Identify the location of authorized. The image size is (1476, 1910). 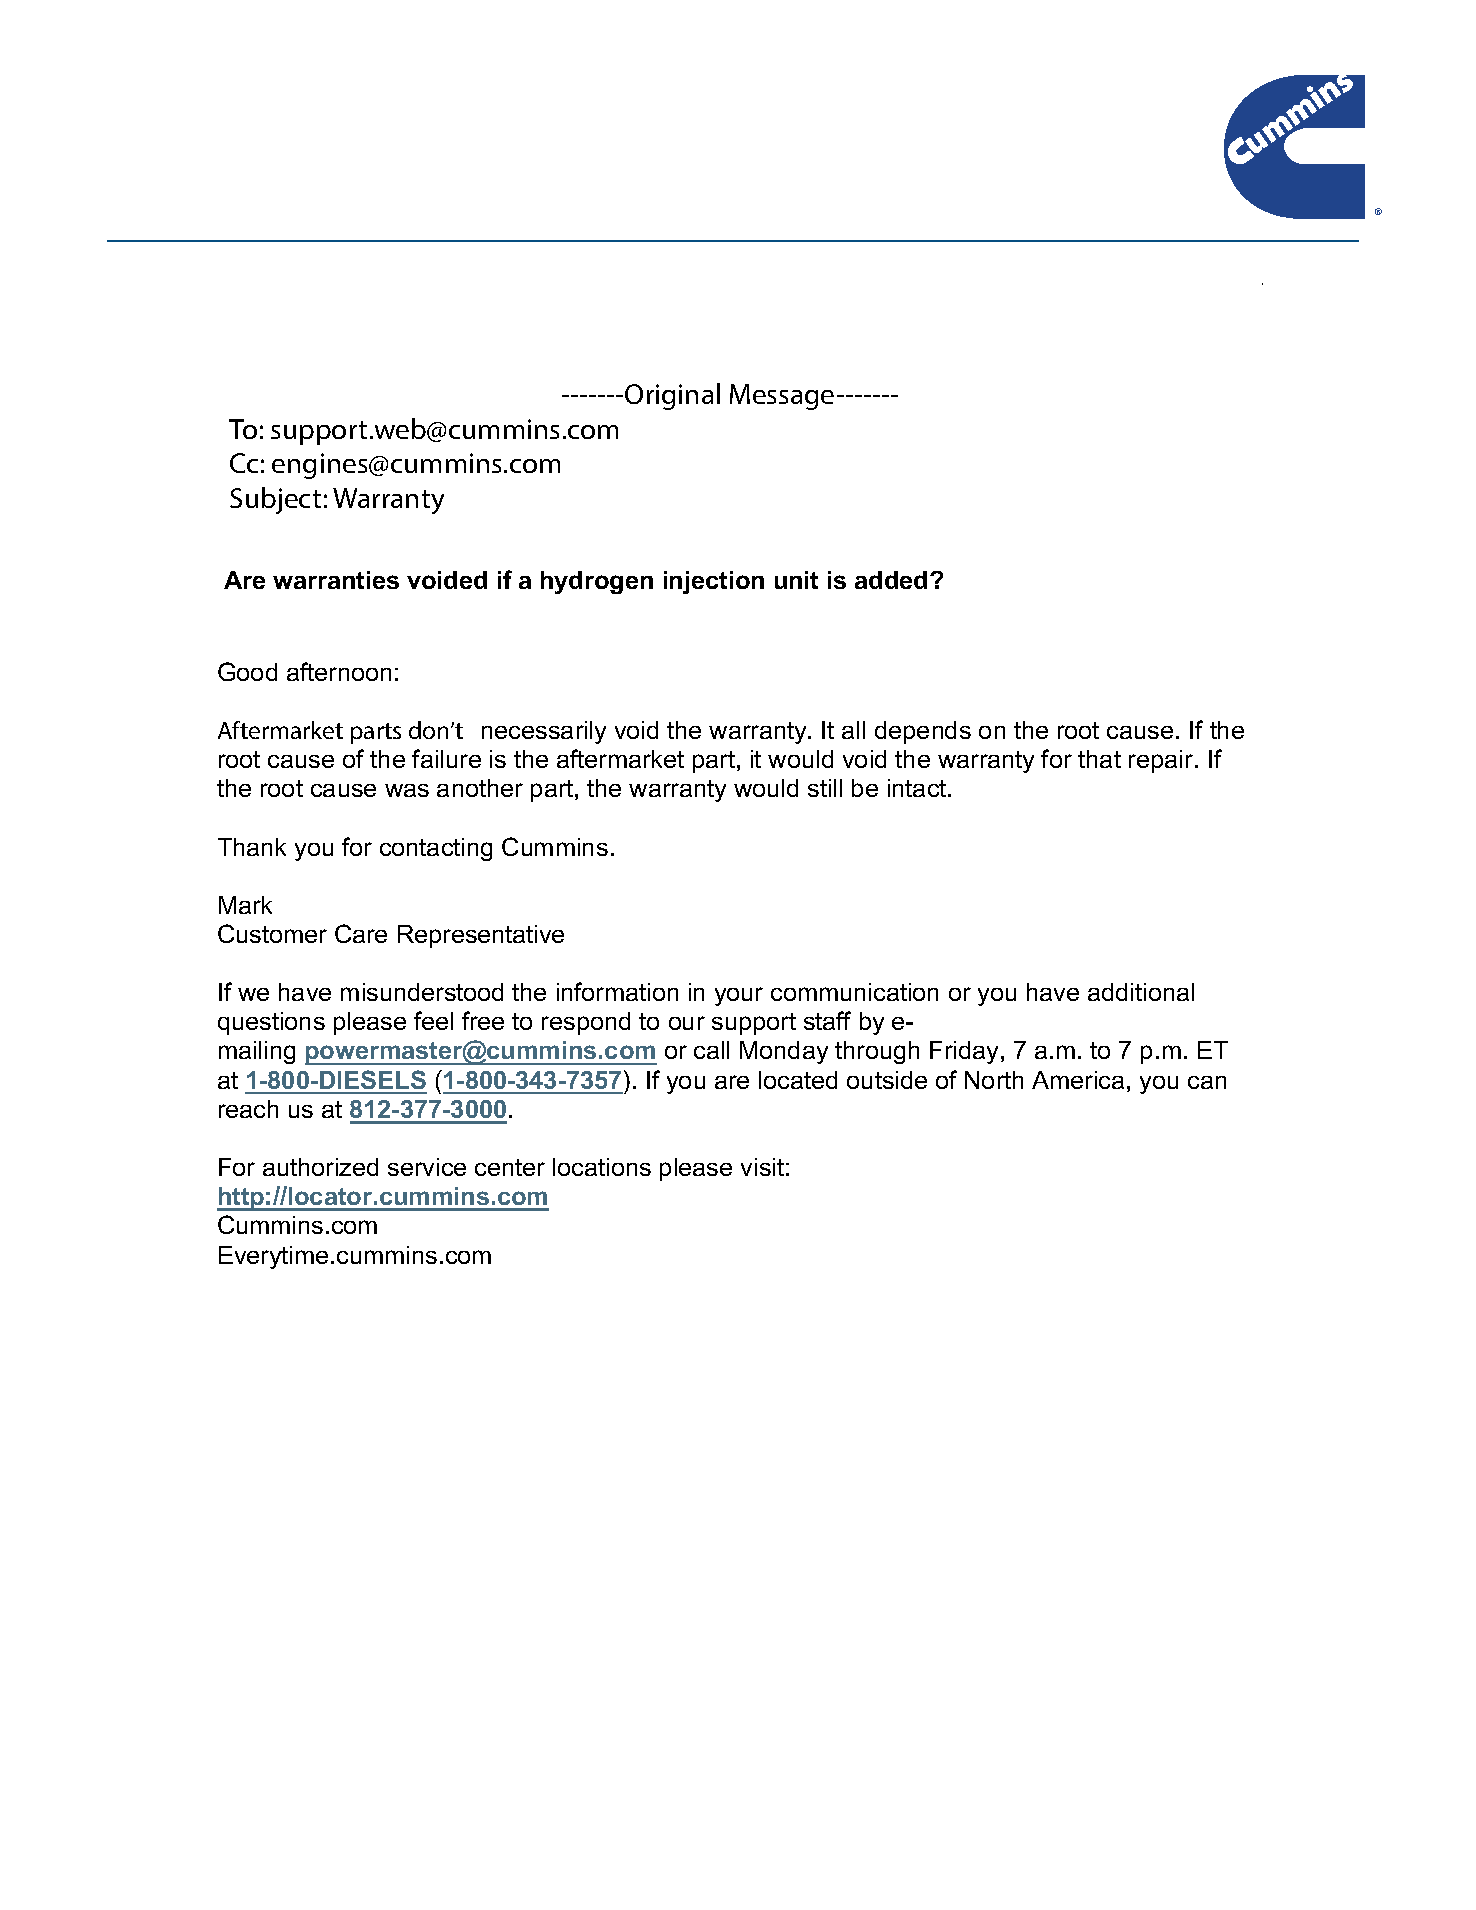
(320, 1167).
